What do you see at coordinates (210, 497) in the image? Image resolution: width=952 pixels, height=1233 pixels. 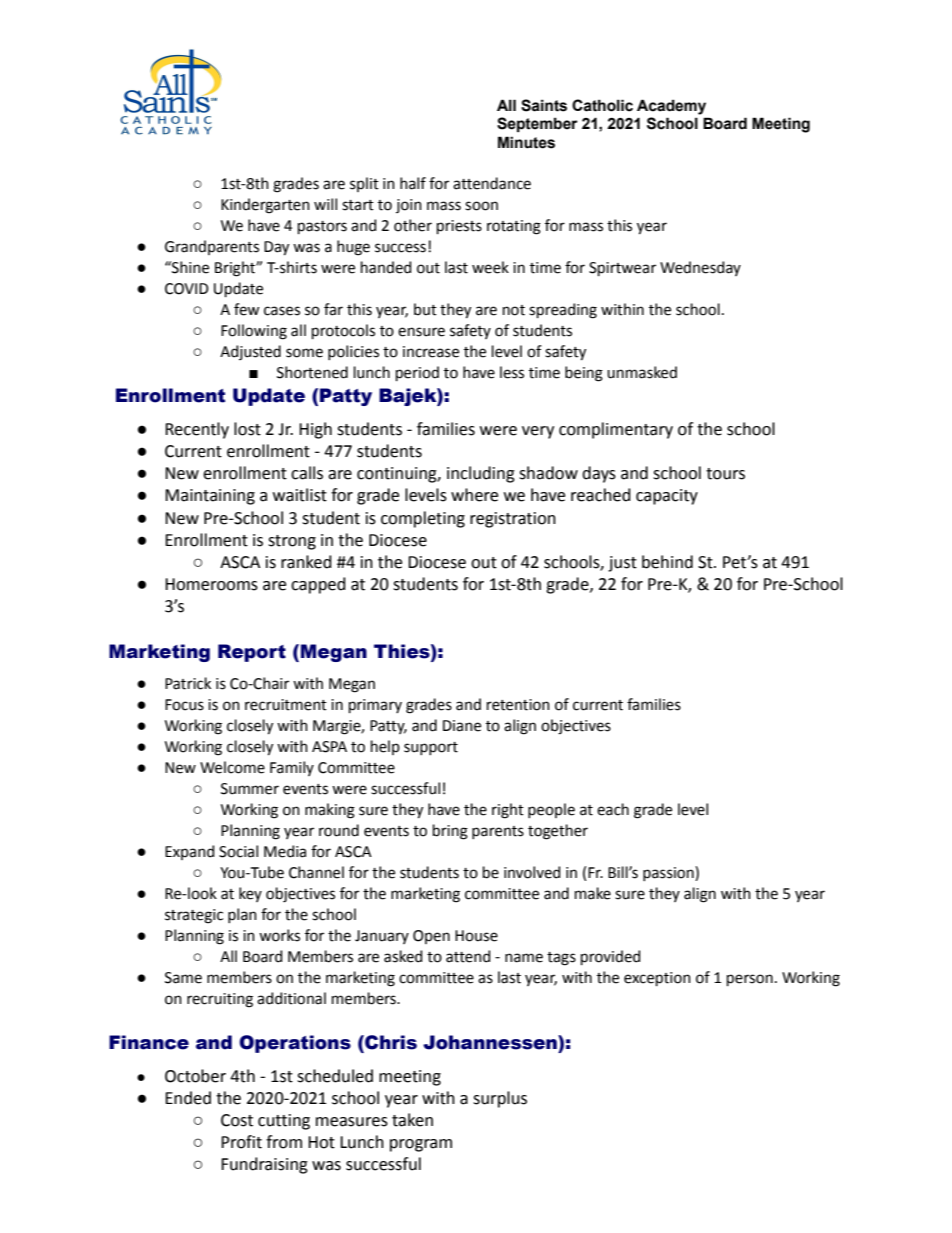 I see `Maintaining` at bounding box center [210, 497].
